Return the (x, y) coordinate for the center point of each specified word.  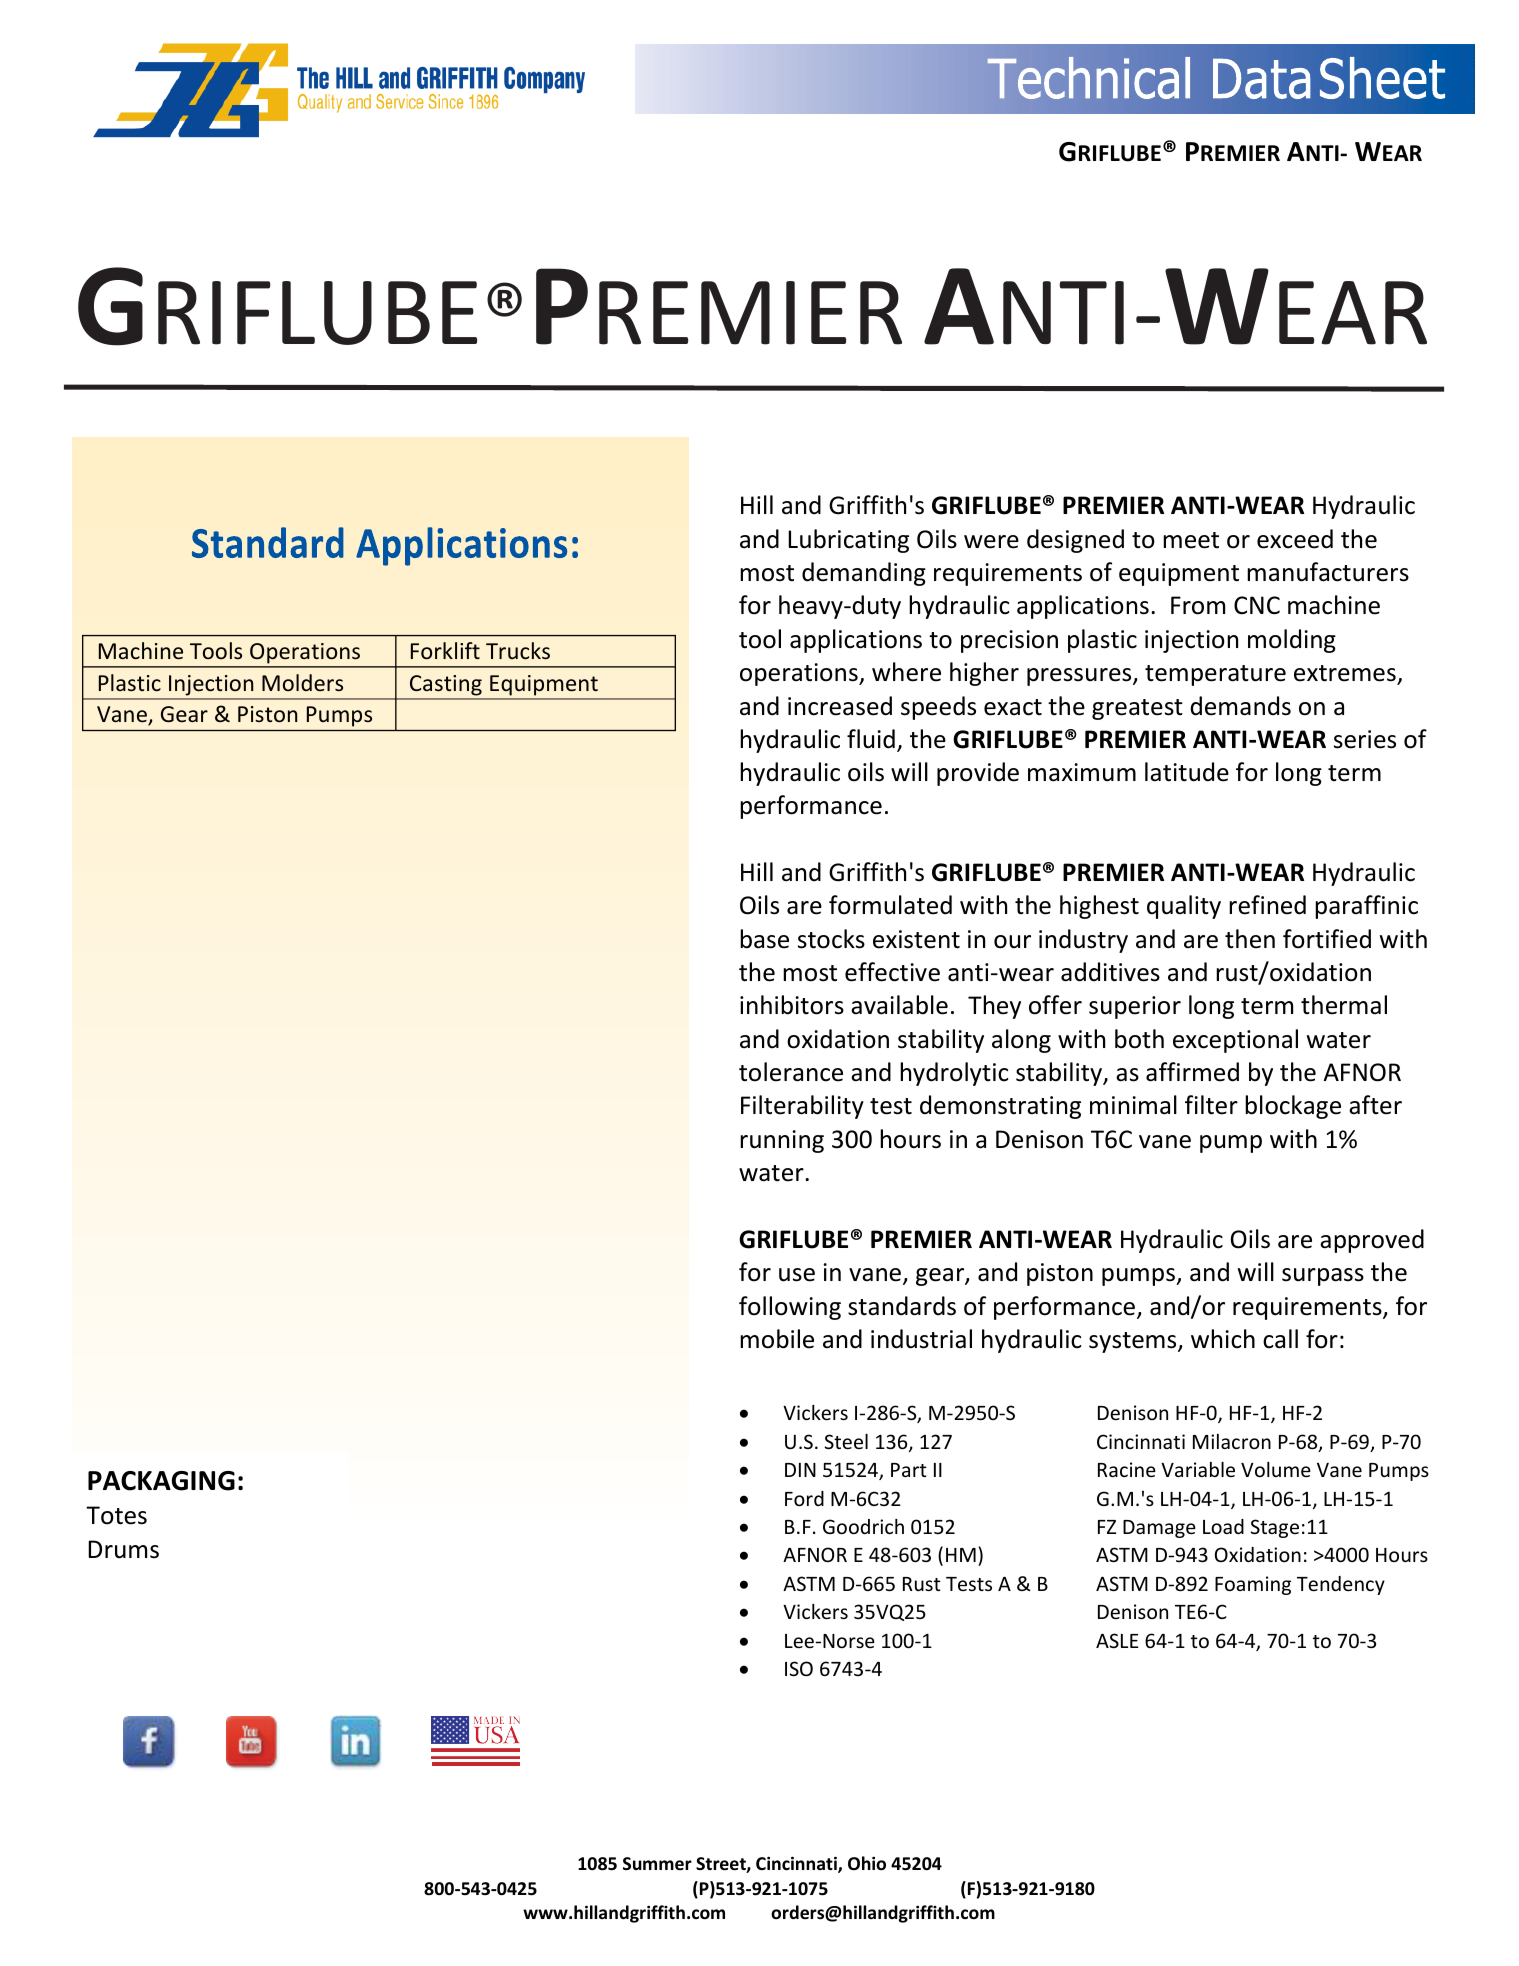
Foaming (1253, 1585)
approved (1372, 1241)
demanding (864, 574)
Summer (657, 1864)
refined (1267, 905)
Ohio (867, 1863)
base (764, 939)
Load (1223, 1526)
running (782, 1141)
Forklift (445, 651)
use (797, 1275)
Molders (302, 682)
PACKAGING (161, 1481)
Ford (804, 1498)
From (1198, 605)
